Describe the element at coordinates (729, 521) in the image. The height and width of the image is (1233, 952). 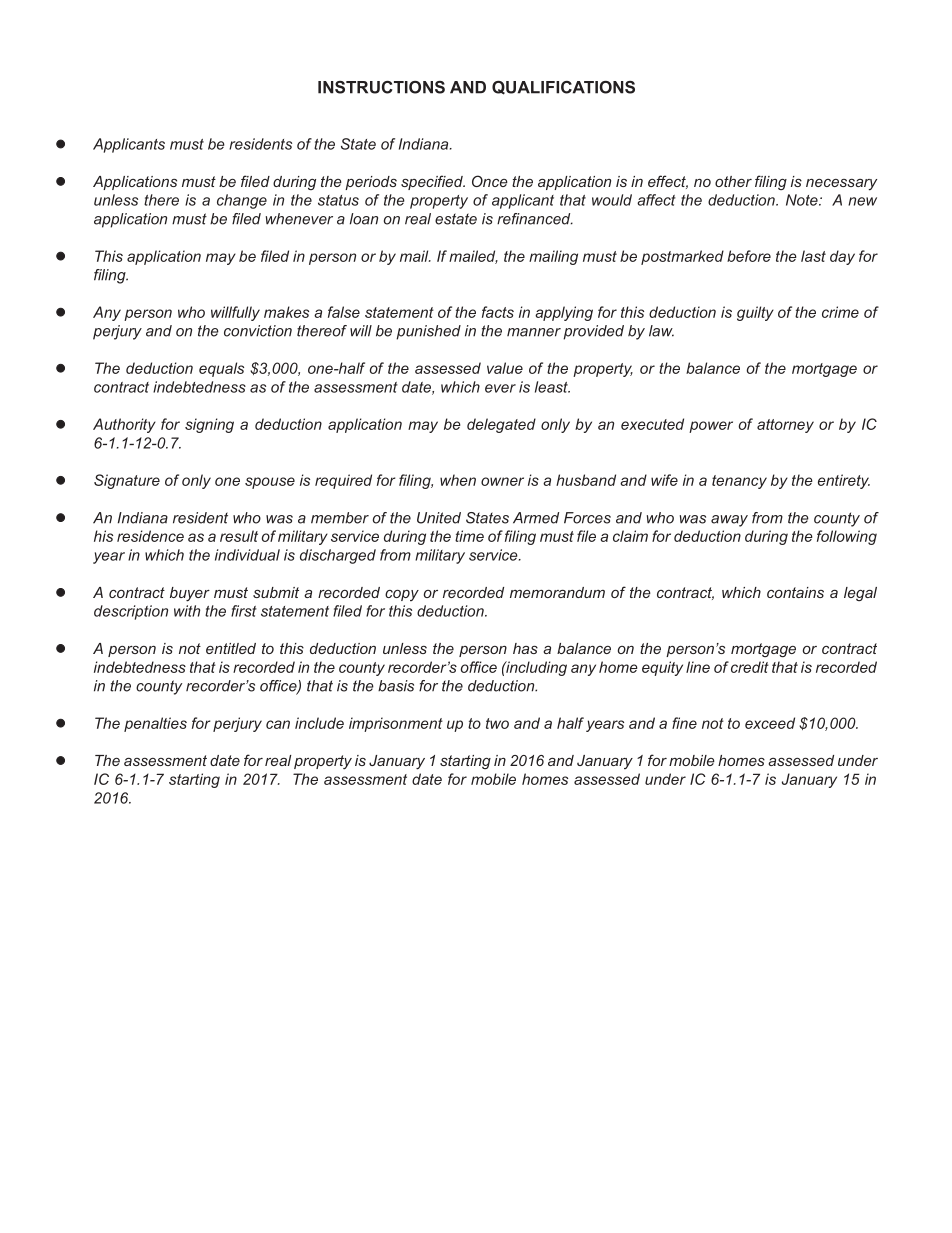
I see `away` at that location.
